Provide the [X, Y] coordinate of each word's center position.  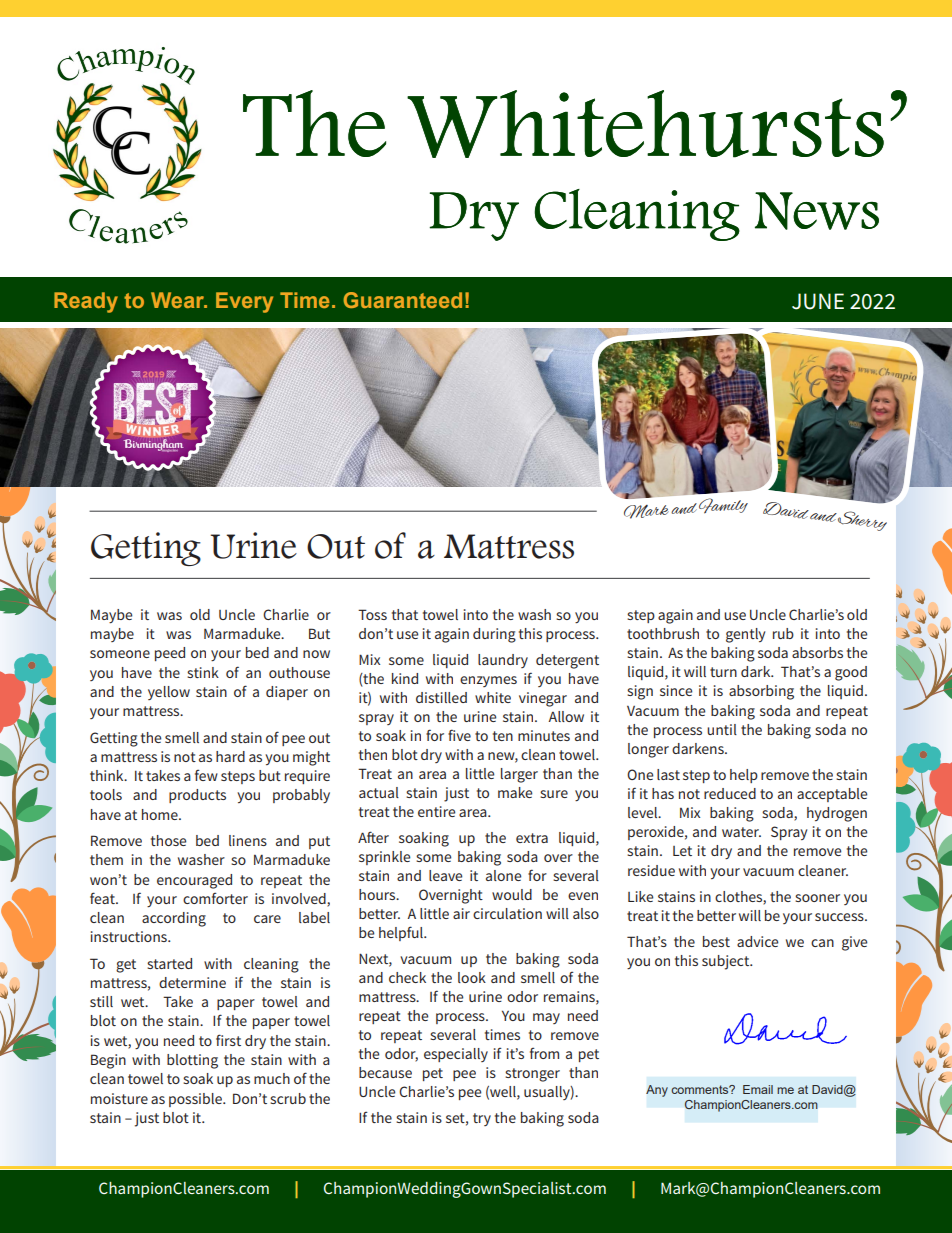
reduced [730, 793]
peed [170, 654]
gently [745, 635]
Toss [372, 614]
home [161, 814]
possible [196, 1100]
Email [758, 1089]
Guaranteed [402, 300]
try [482, 1119]
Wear [178, 300]
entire [436, 811]
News [817, 211]
